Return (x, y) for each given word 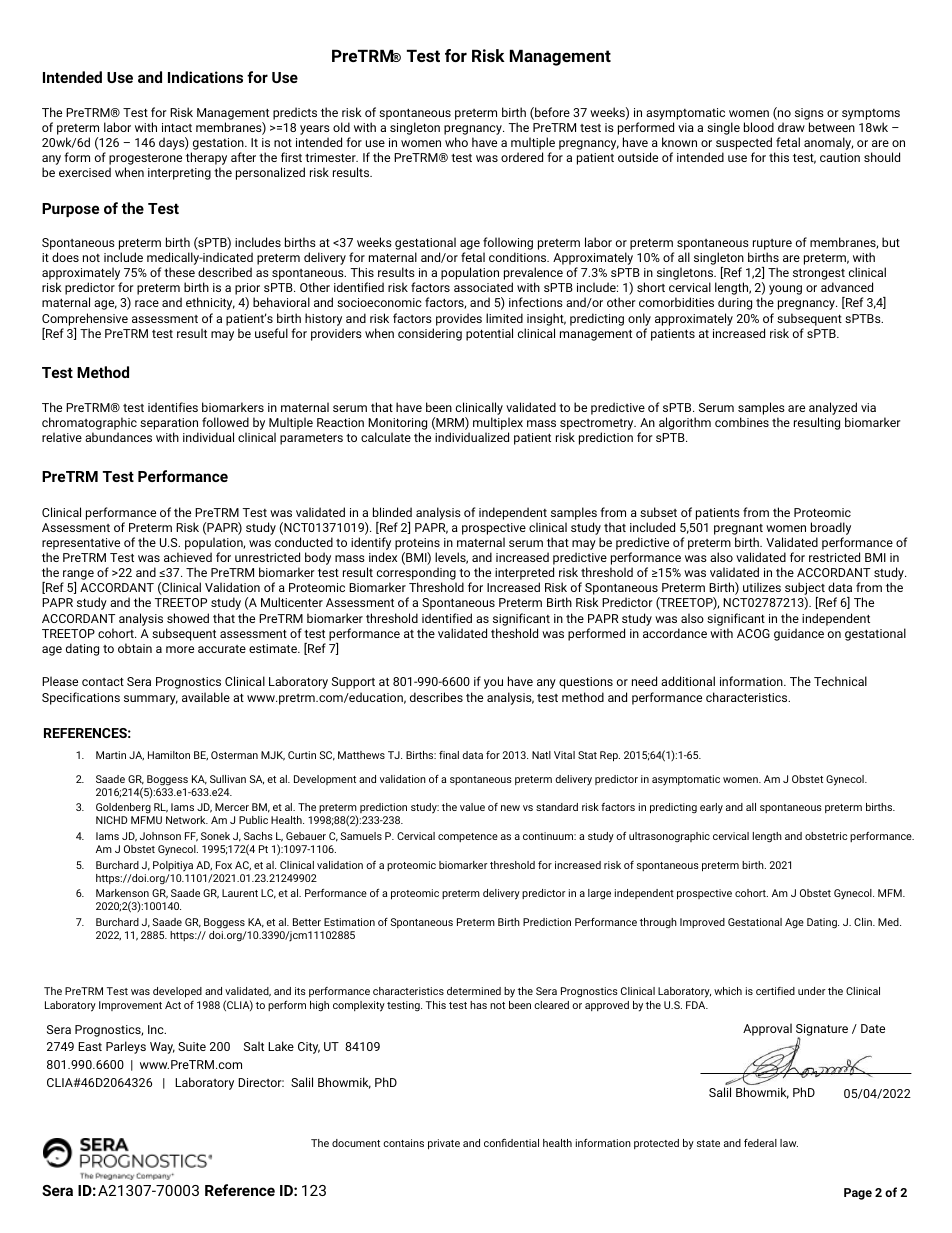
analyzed (833, 410)
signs (809, 114)
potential (489, 334)
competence (468, 837)
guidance (799, 634)
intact (177, 127)
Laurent (240, 893)
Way (162, 1048)
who (456, 142)
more (180, 649)
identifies (173, 407)
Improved (702, 923)
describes (436, 697)
